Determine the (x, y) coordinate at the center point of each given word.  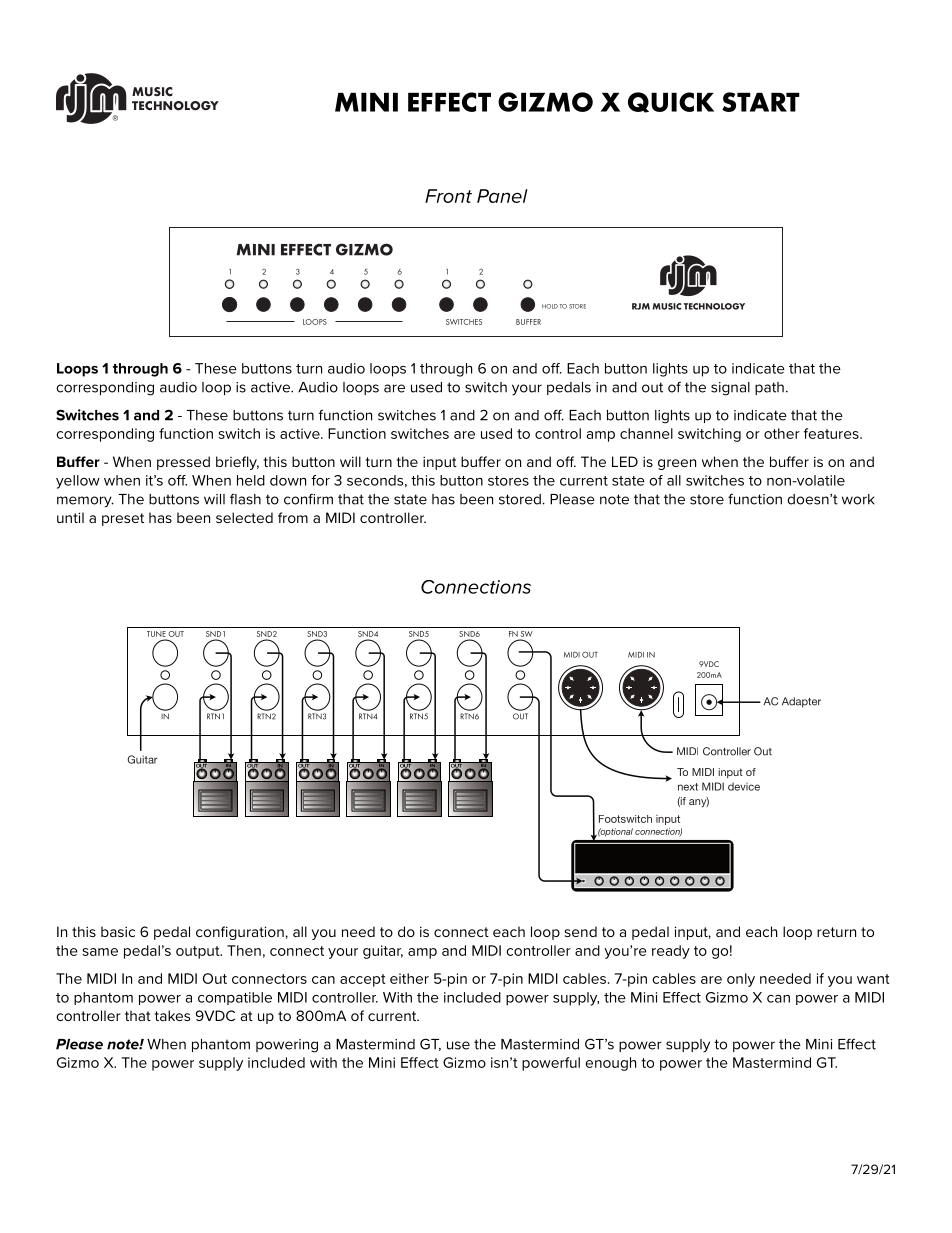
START (761, 102)
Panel (502, 196)
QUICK (671, 102)
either (409, 978)
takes (172, 1015)
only (741, 980)
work (858, 499)
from (293, 517)
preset (123, 519)
